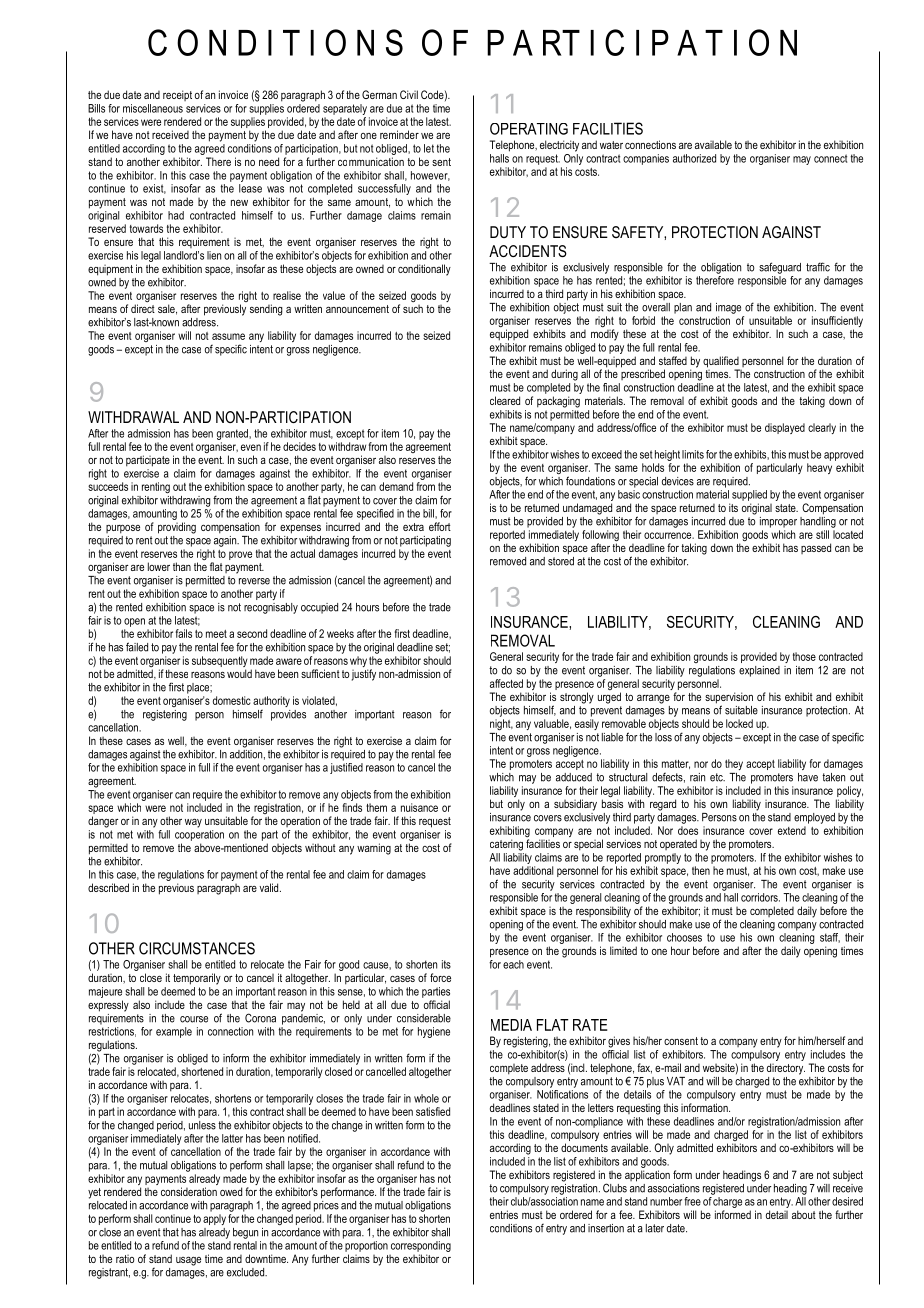  What do you see at coordinates (220, 663) in the screenshot?
I see `subsequently` at bounding box center [220, 663].
